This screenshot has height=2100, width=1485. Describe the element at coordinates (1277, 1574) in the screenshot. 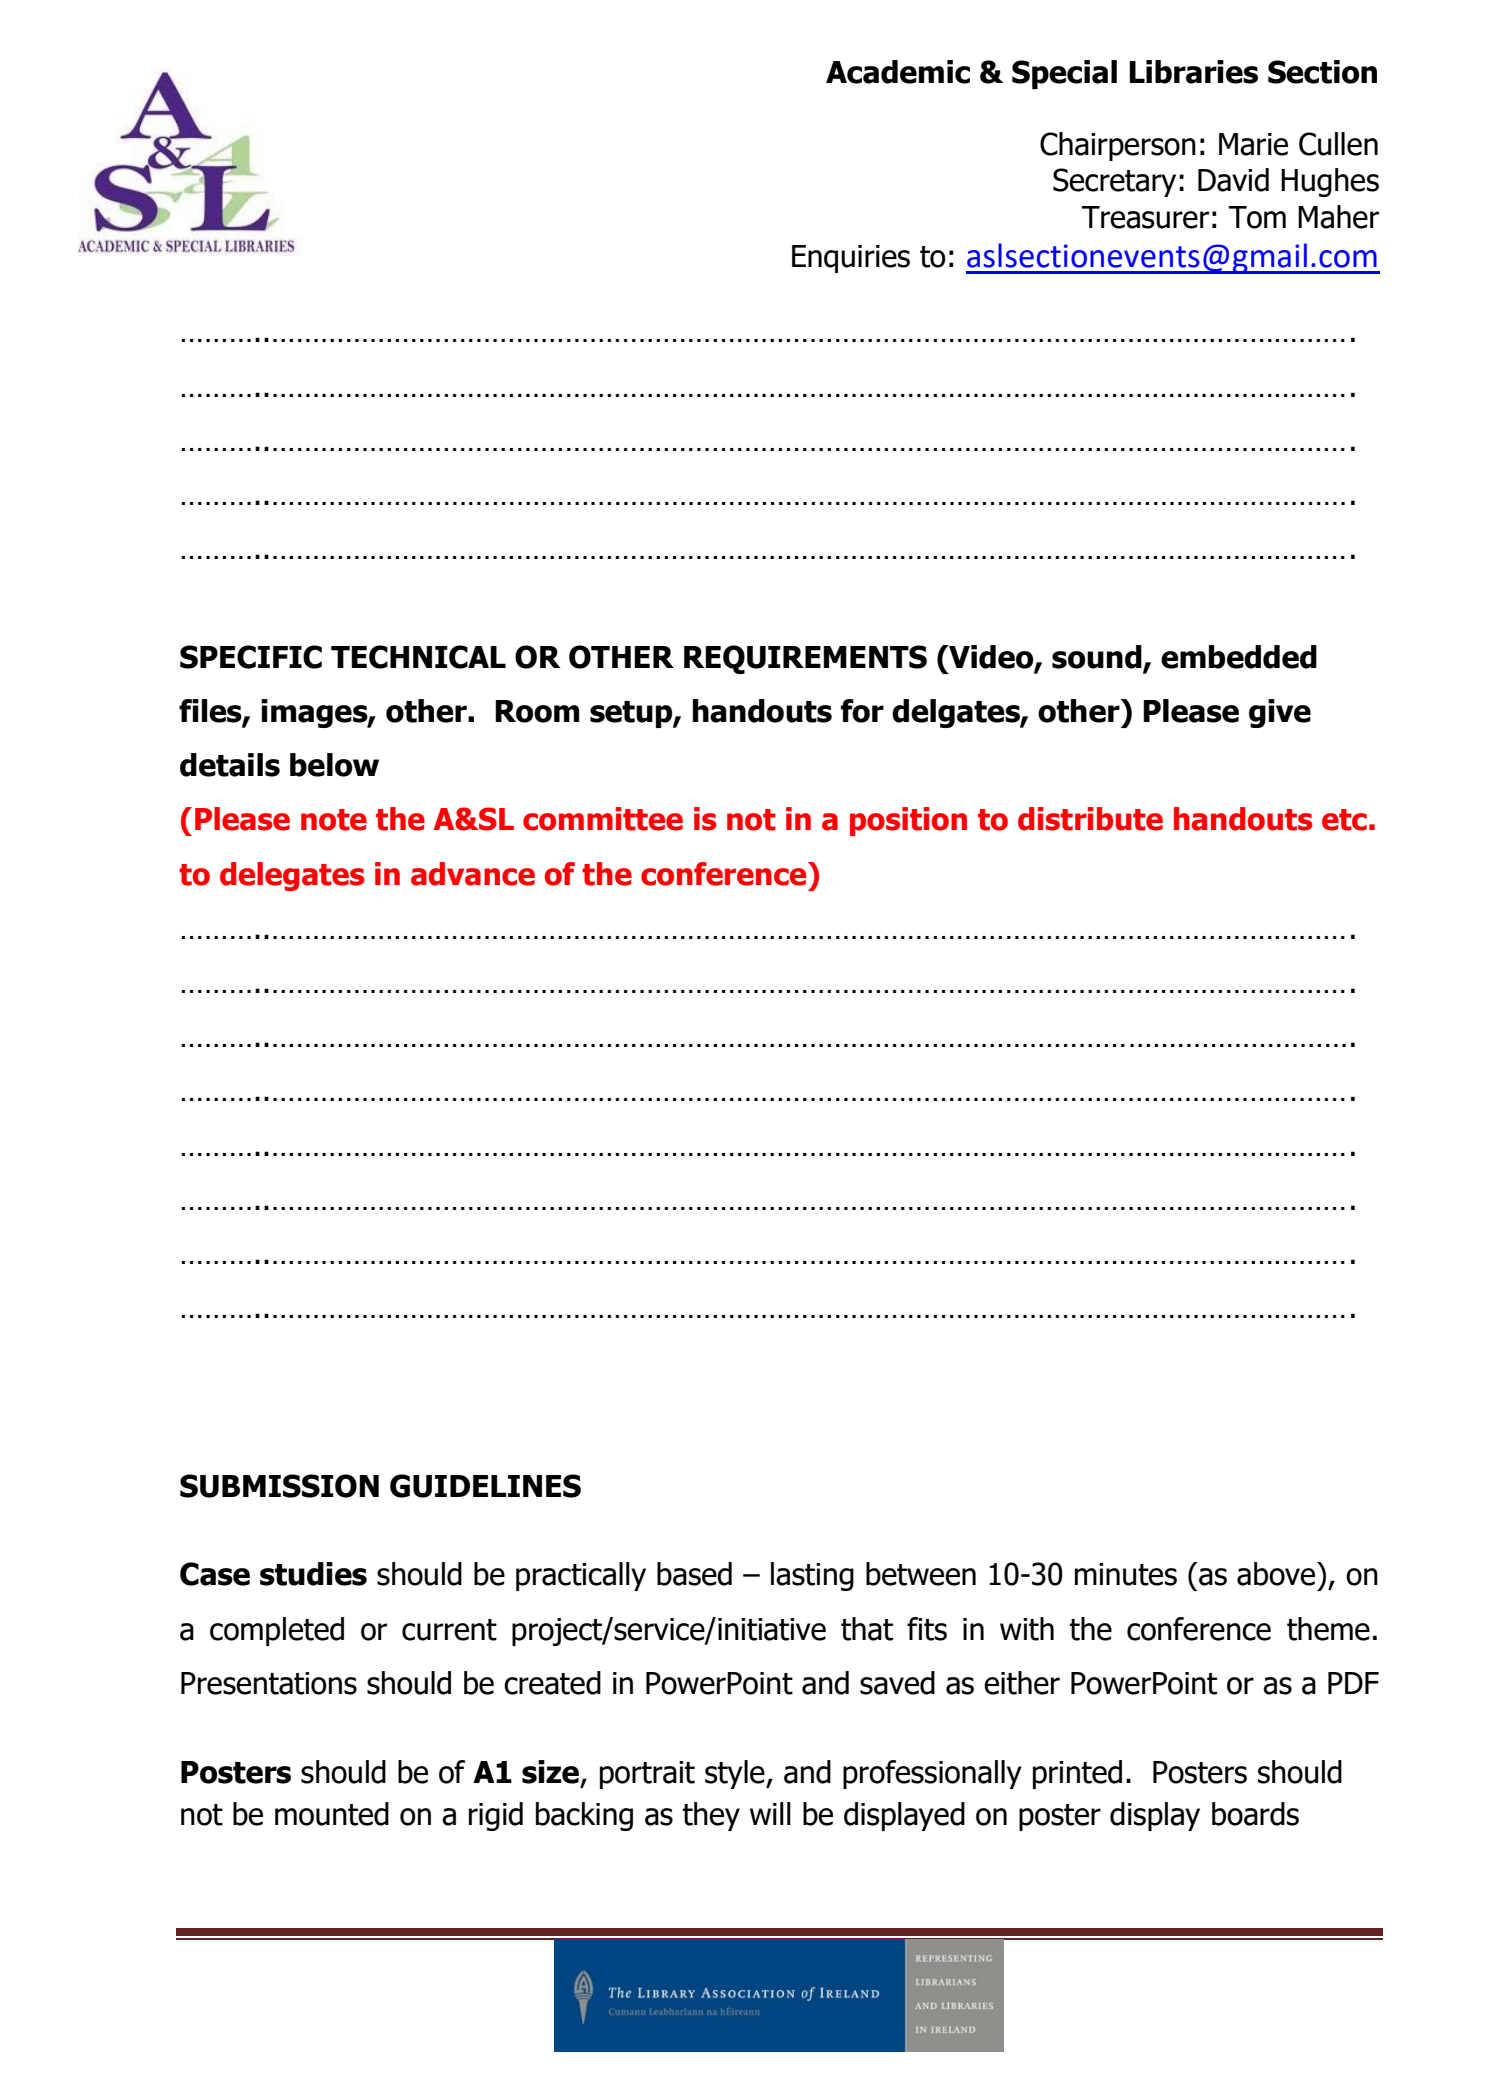

I see `above` at that location.
